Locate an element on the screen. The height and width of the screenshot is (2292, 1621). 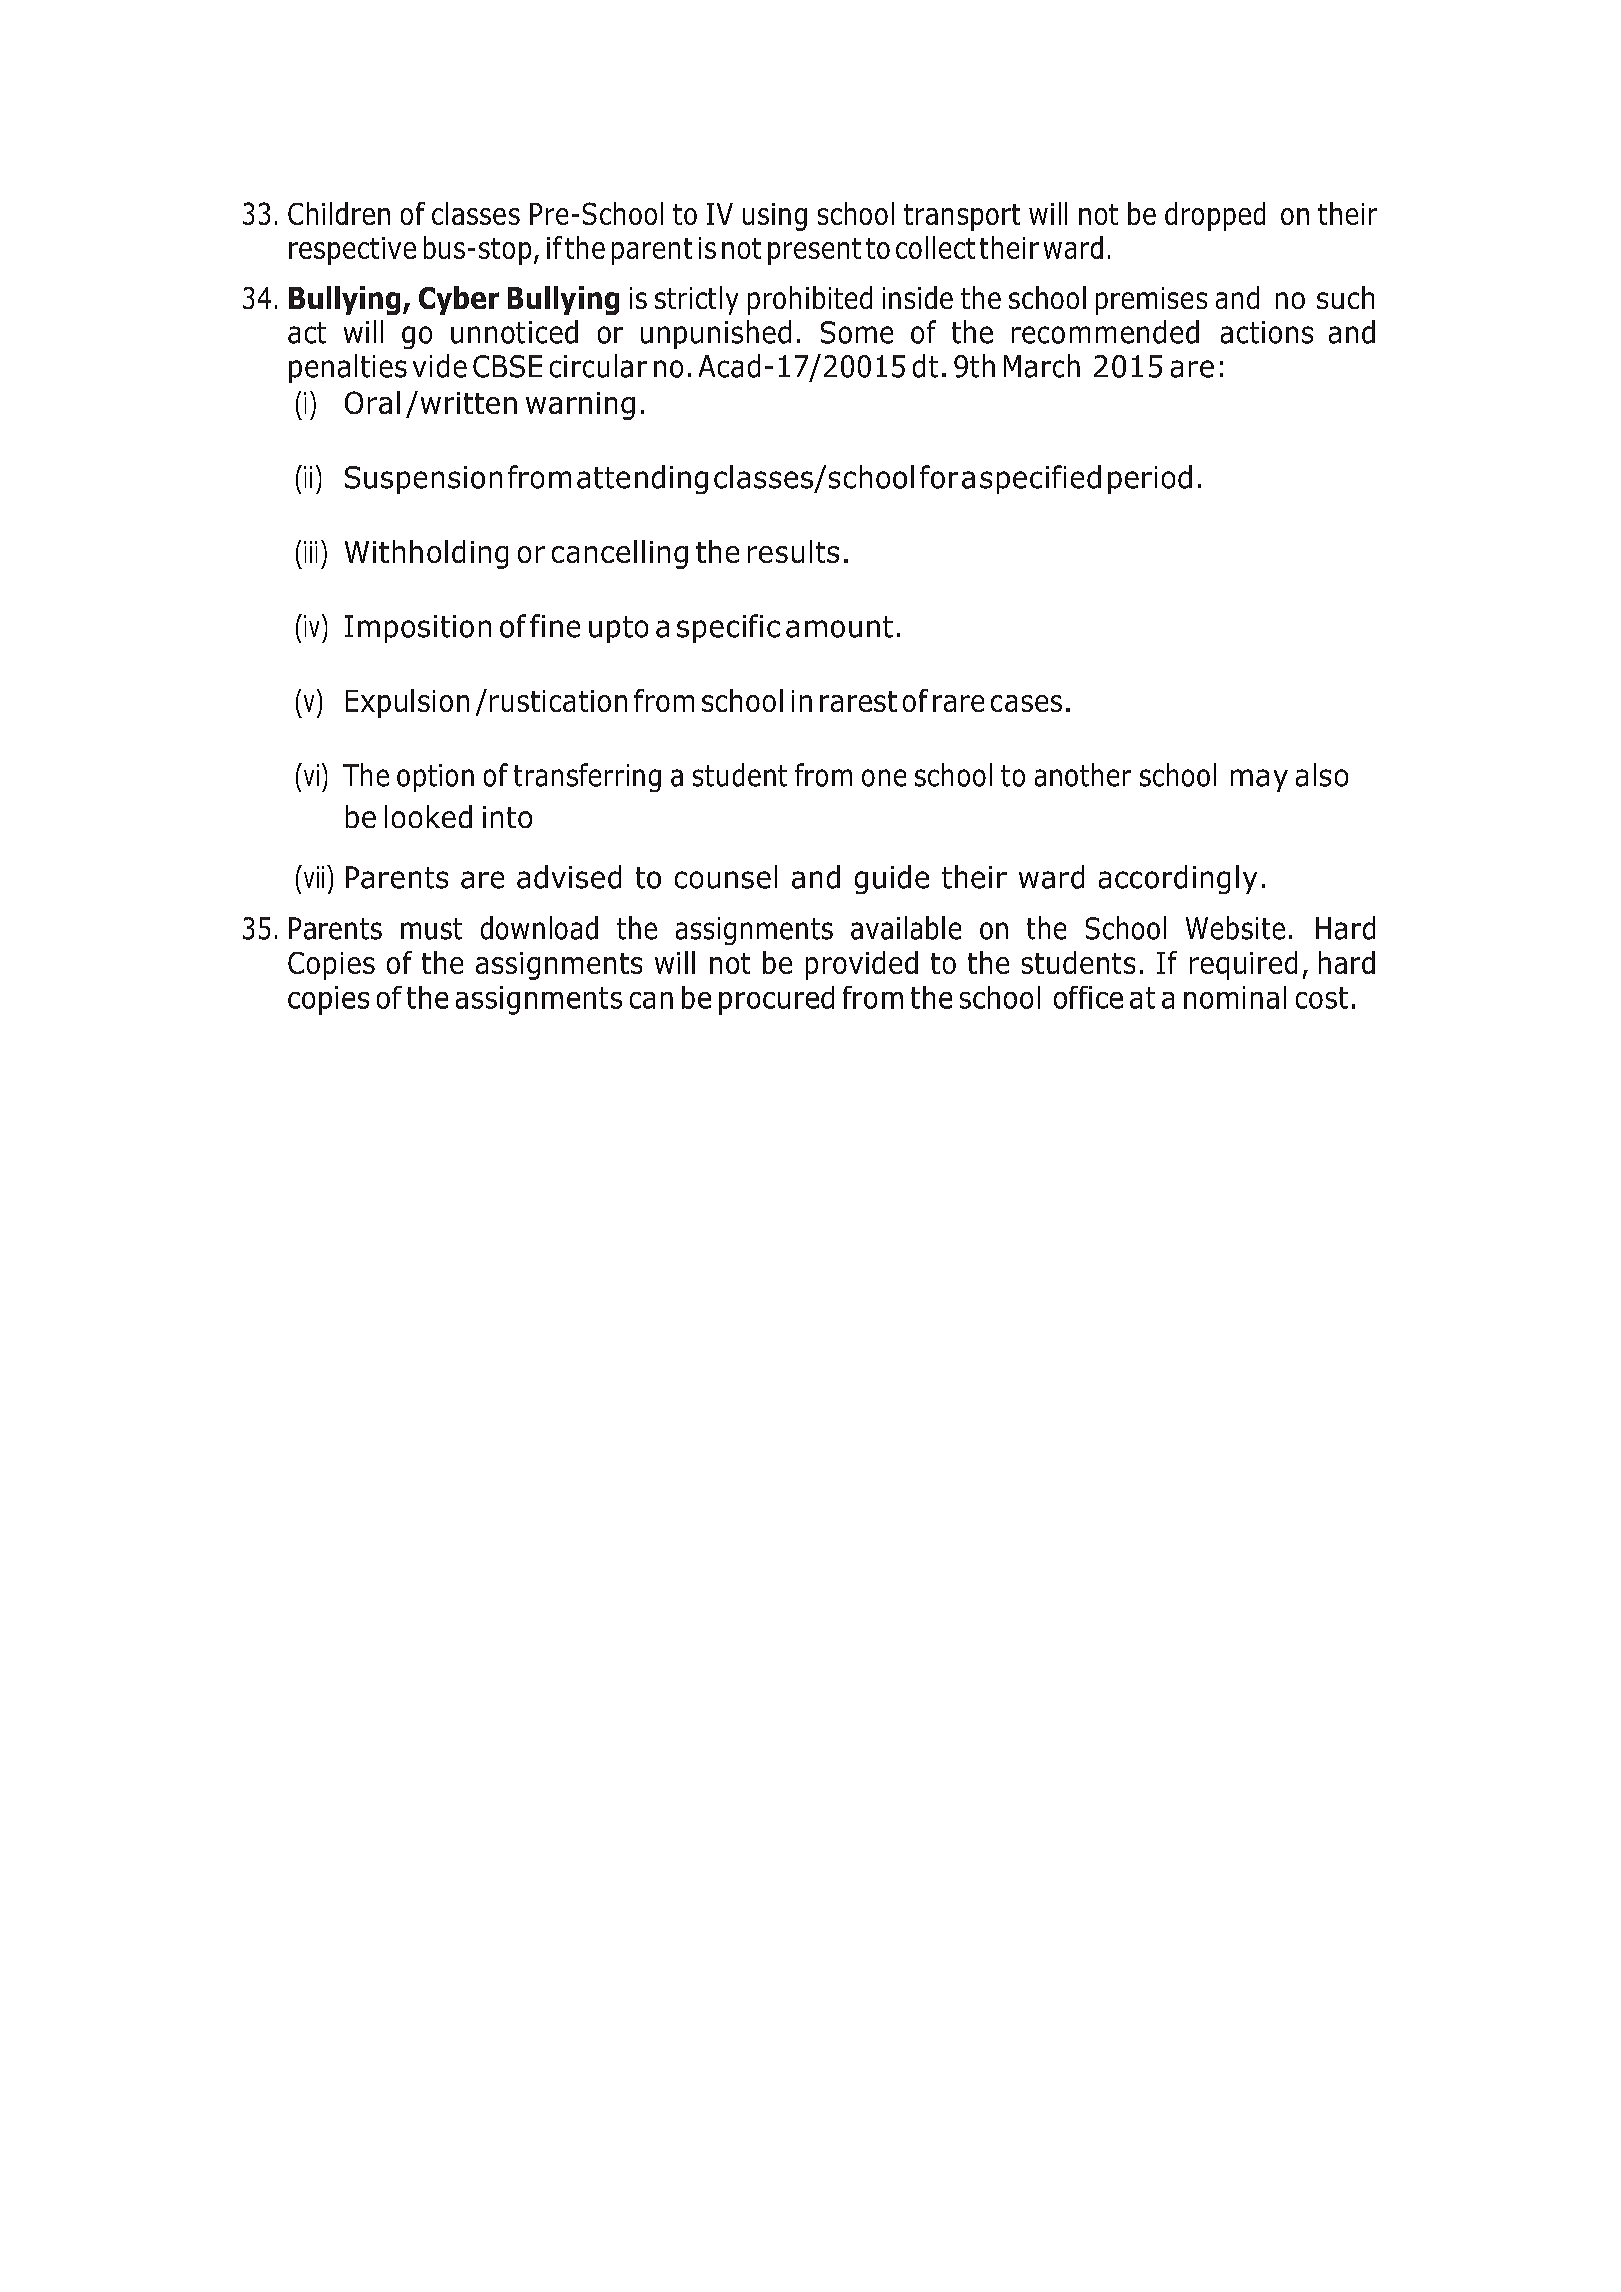
using is located at coordinates (775, 217).
